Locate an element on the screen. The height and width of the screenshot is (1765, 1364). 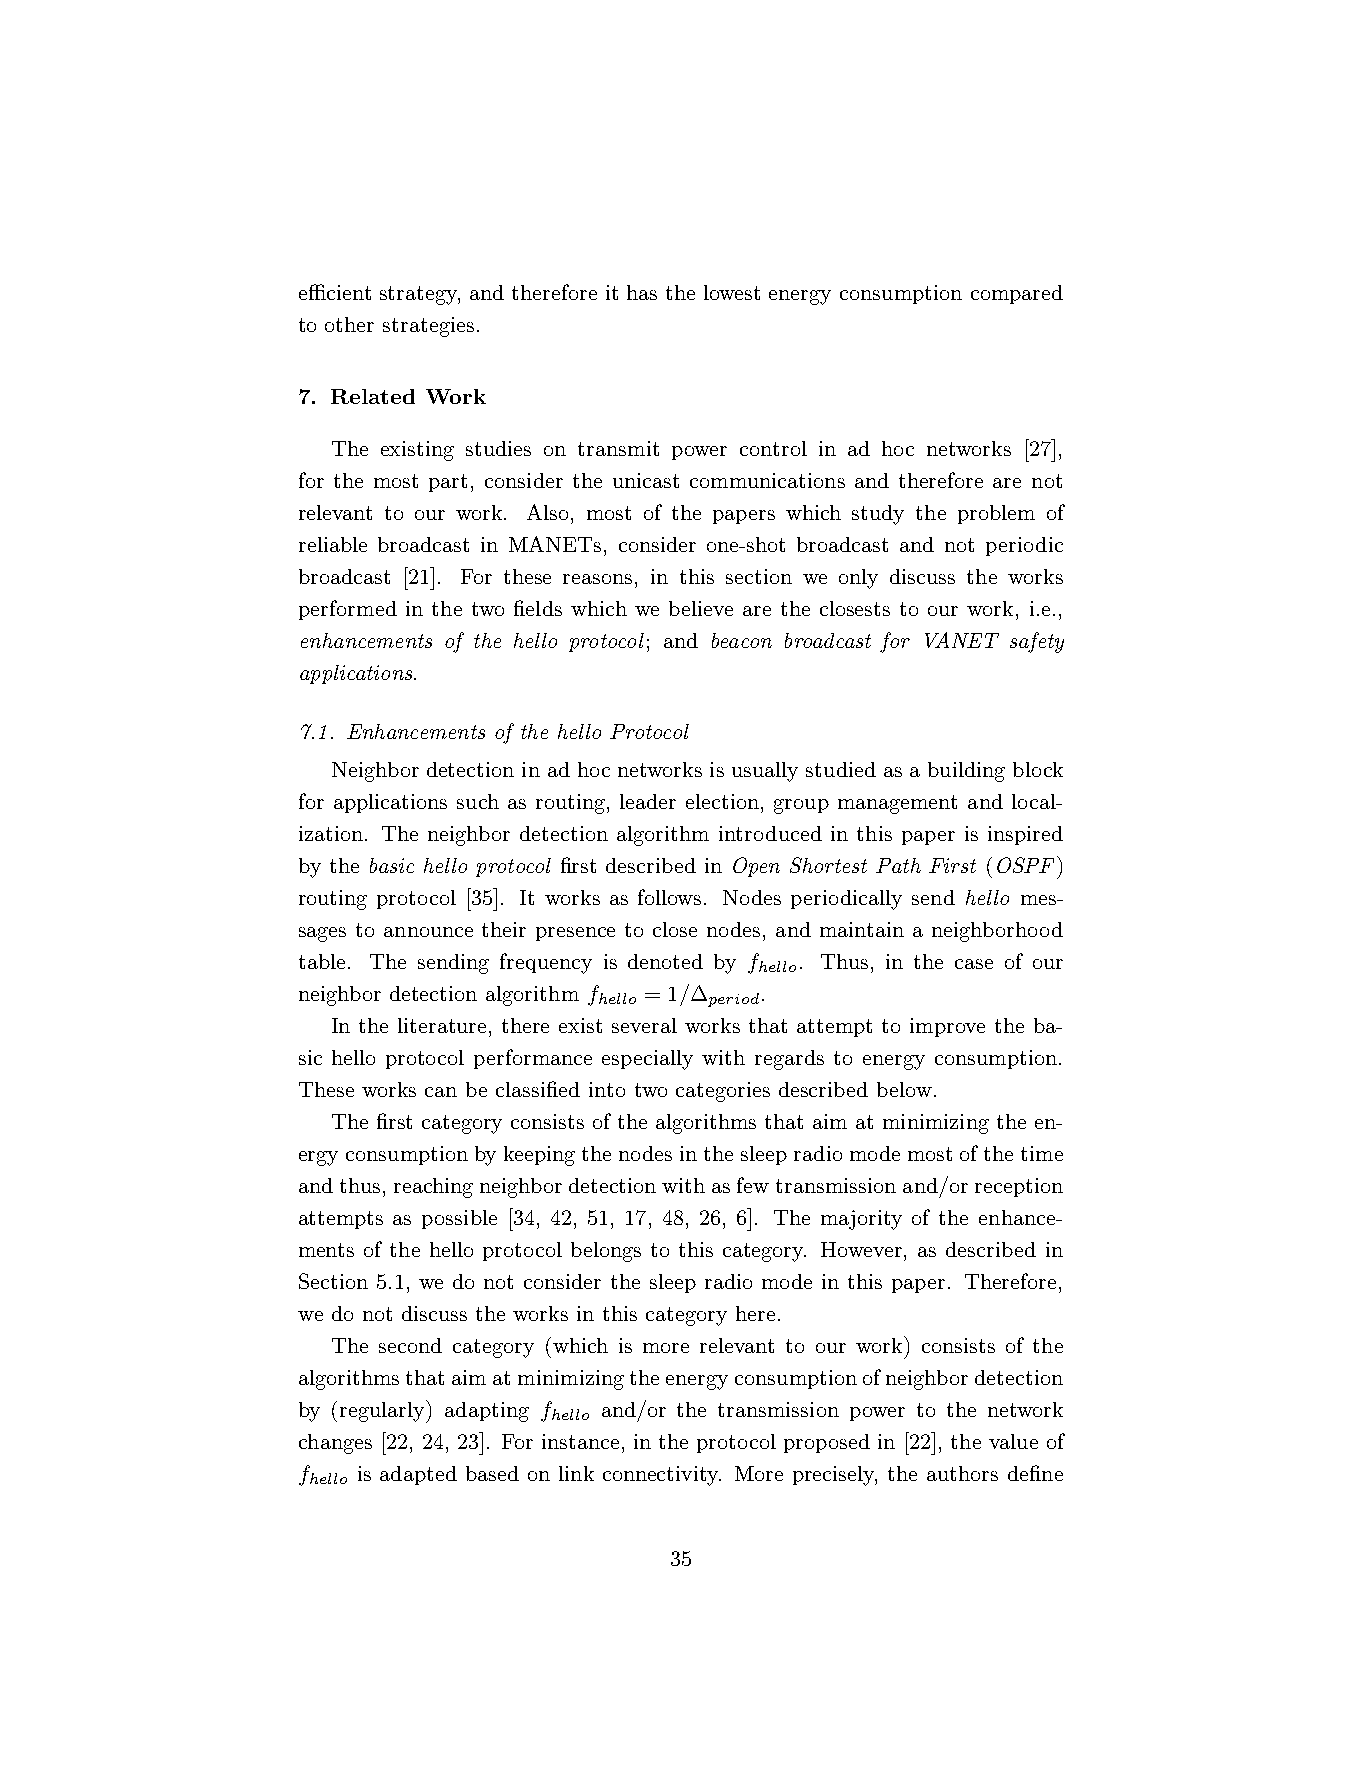
regularly is located at coordinates (384, 1411).
